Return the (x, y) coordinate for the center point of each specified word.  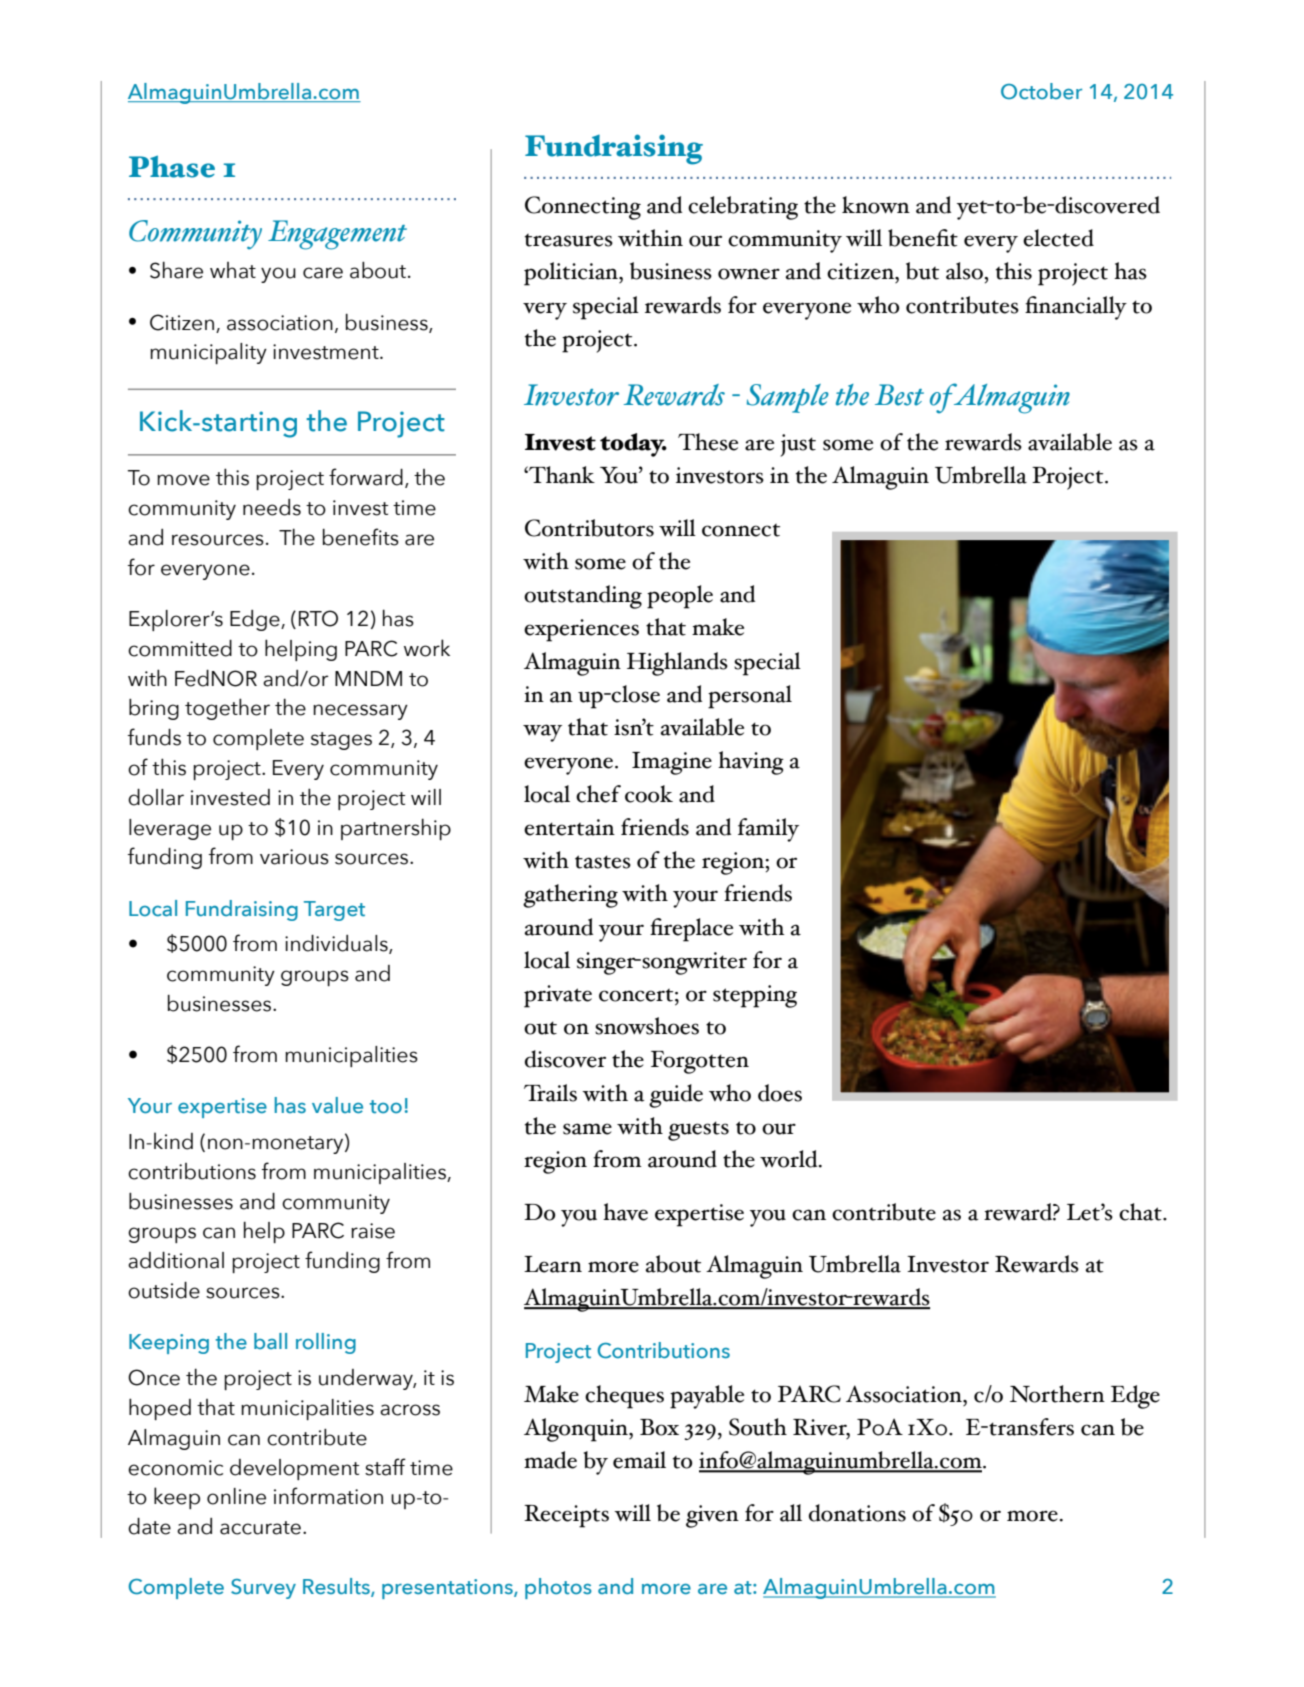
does (780, 1093)
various (294, 857)
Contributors (589, 528)
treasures (569, 240)
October (1041, 91)
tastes (603, 862)
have (625, 1212)
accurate (260, 1528)
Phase (172, 166)
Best (899, 395)
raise (373, 1231)
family (768, 830)
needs (272, 507)
